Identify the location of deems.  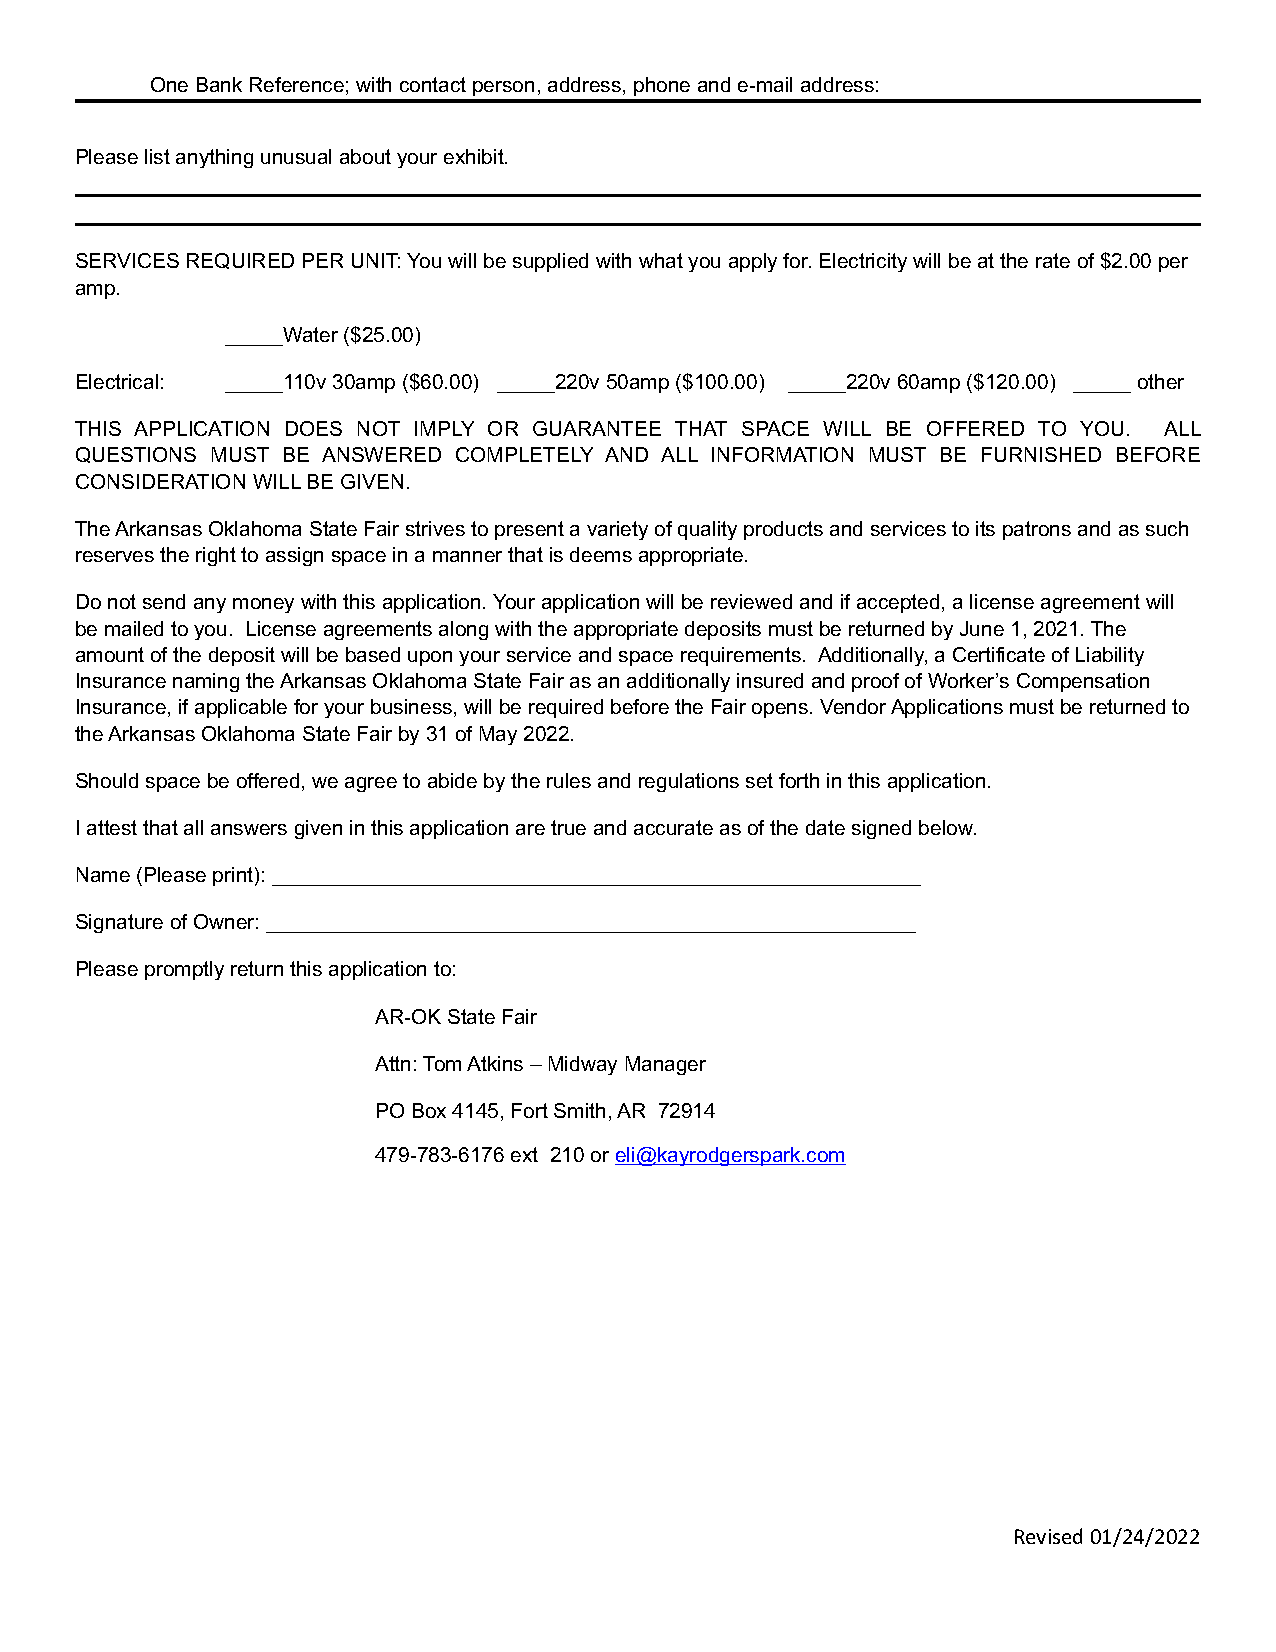
(601, 554).
